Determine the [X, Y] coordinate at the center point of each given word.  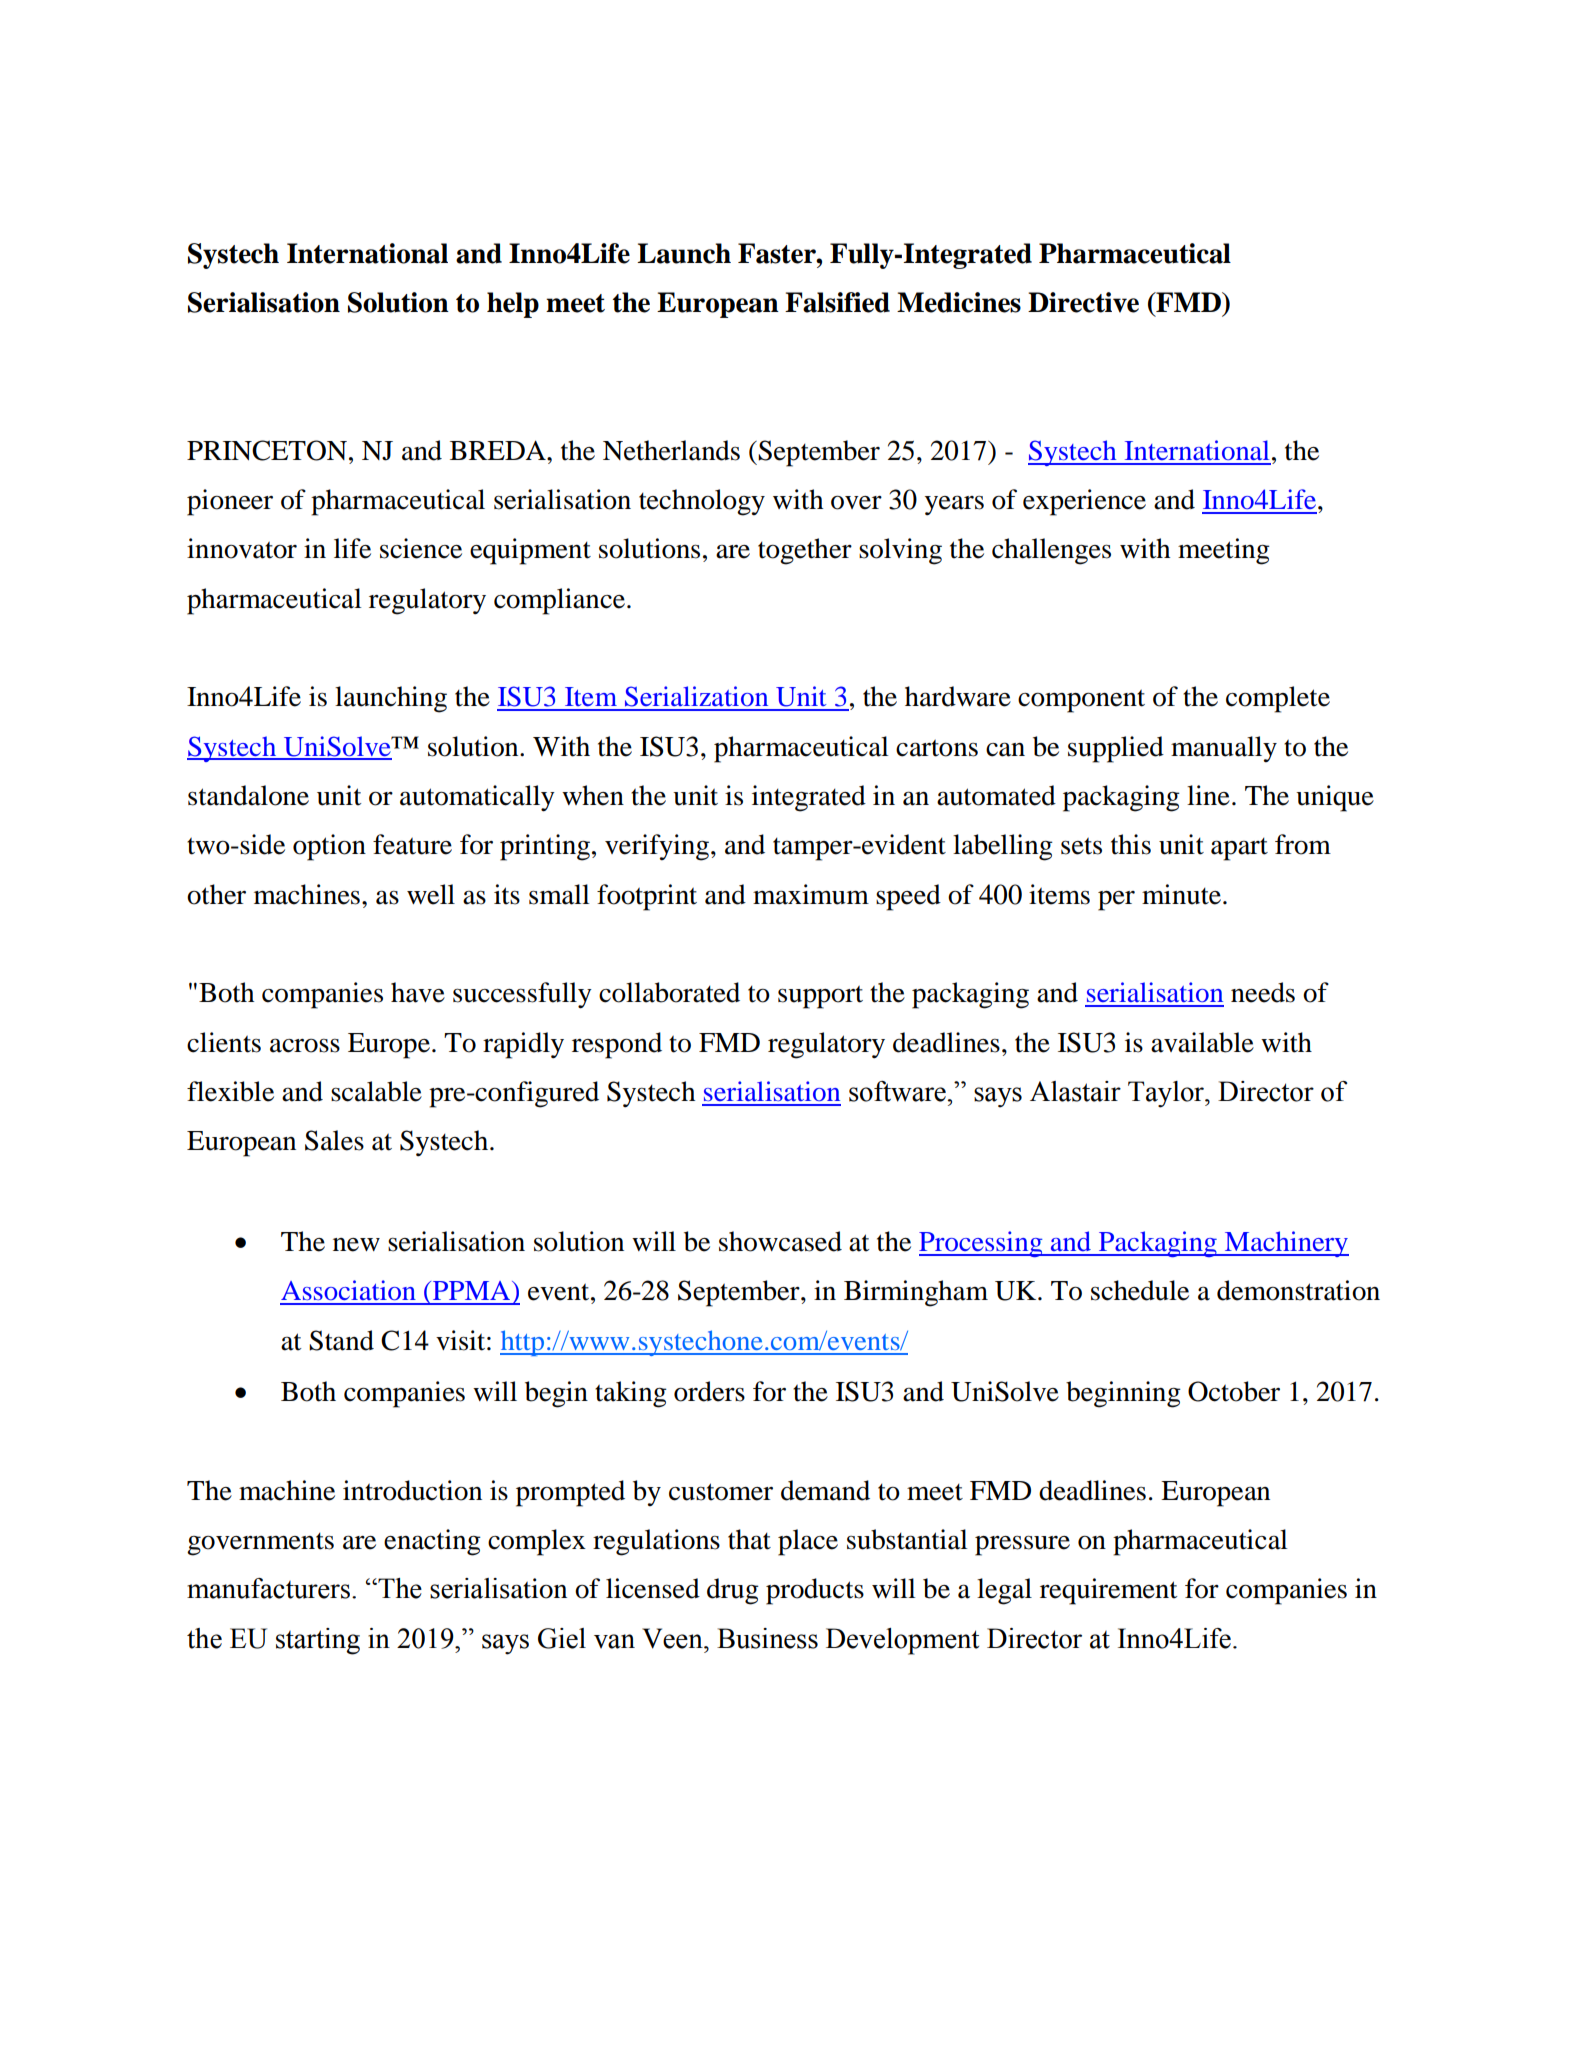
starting [318, 1641]
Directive [1083, 302]
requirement [1109, 1591]
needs [1263, 992]
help [513, 305]
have [418, 992]
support [820, 997]
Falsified [837, 302]
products [815, 1591]
